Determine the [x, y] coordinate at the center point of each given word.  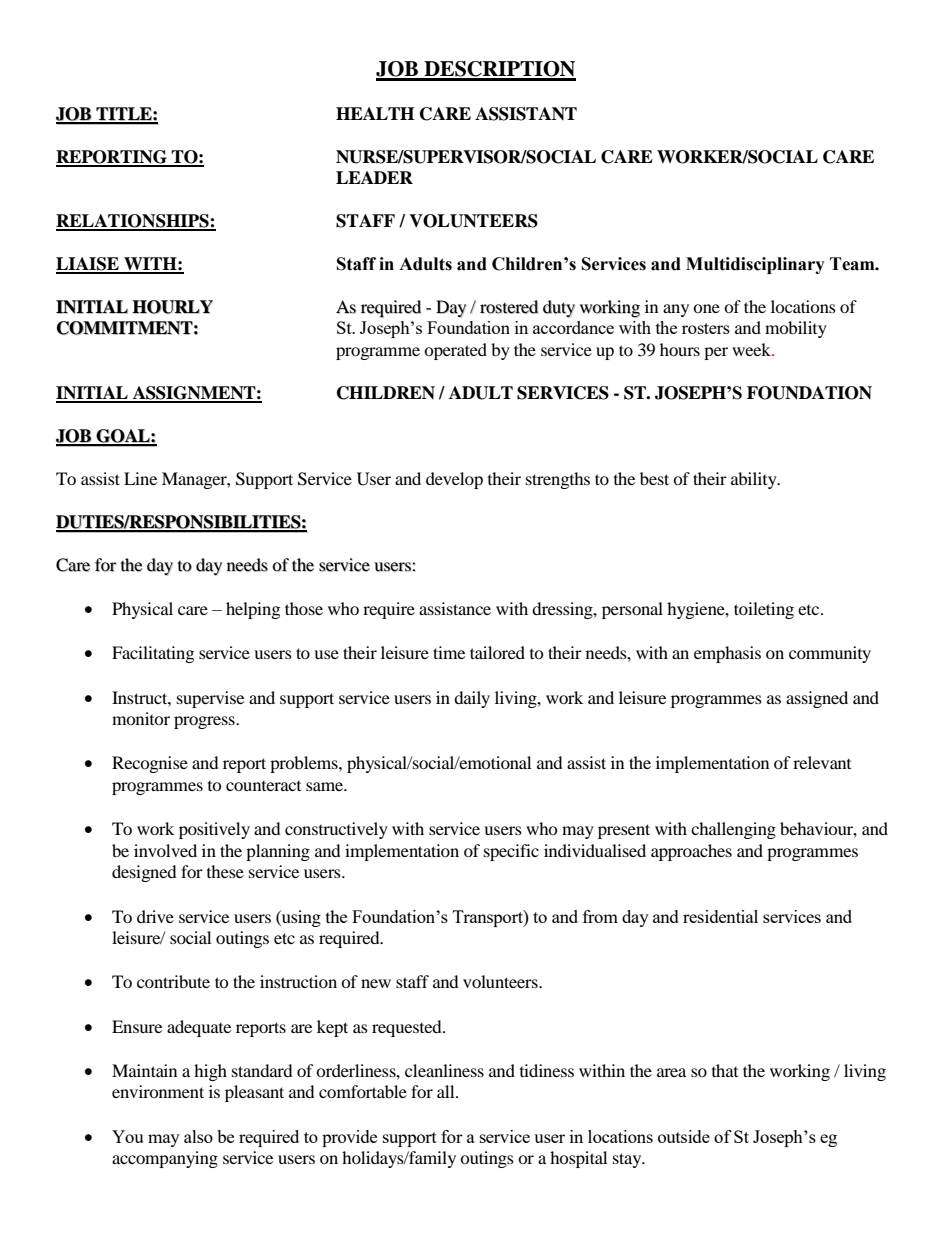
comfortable [363, 1091]
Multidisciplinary [755, 265]
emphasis [727, 654]
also [198, 1136]
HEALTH [375, 113]
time [449, 652]
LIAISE [88, 265]
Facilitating [153, 654]
